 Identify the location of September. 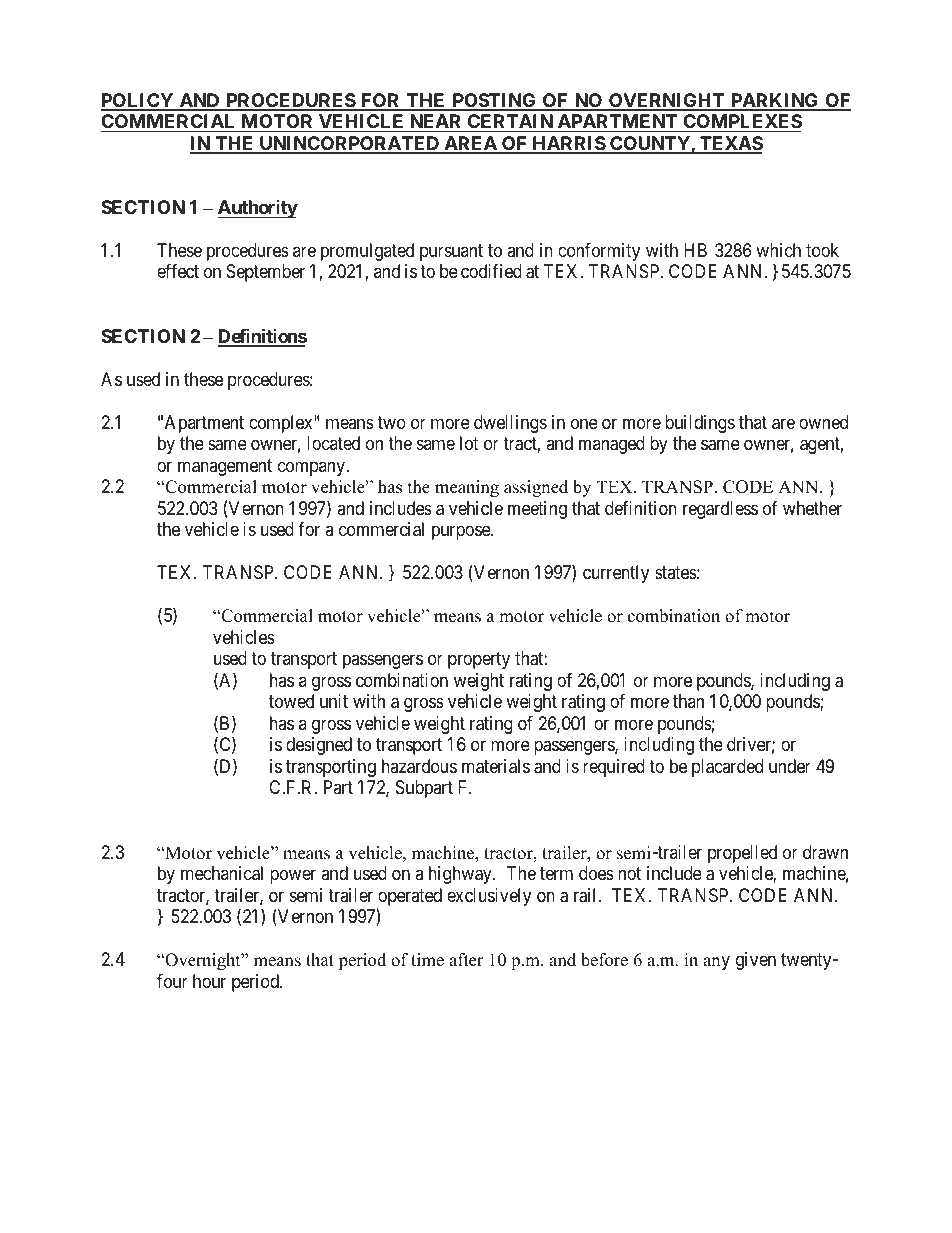
(265, 273).
